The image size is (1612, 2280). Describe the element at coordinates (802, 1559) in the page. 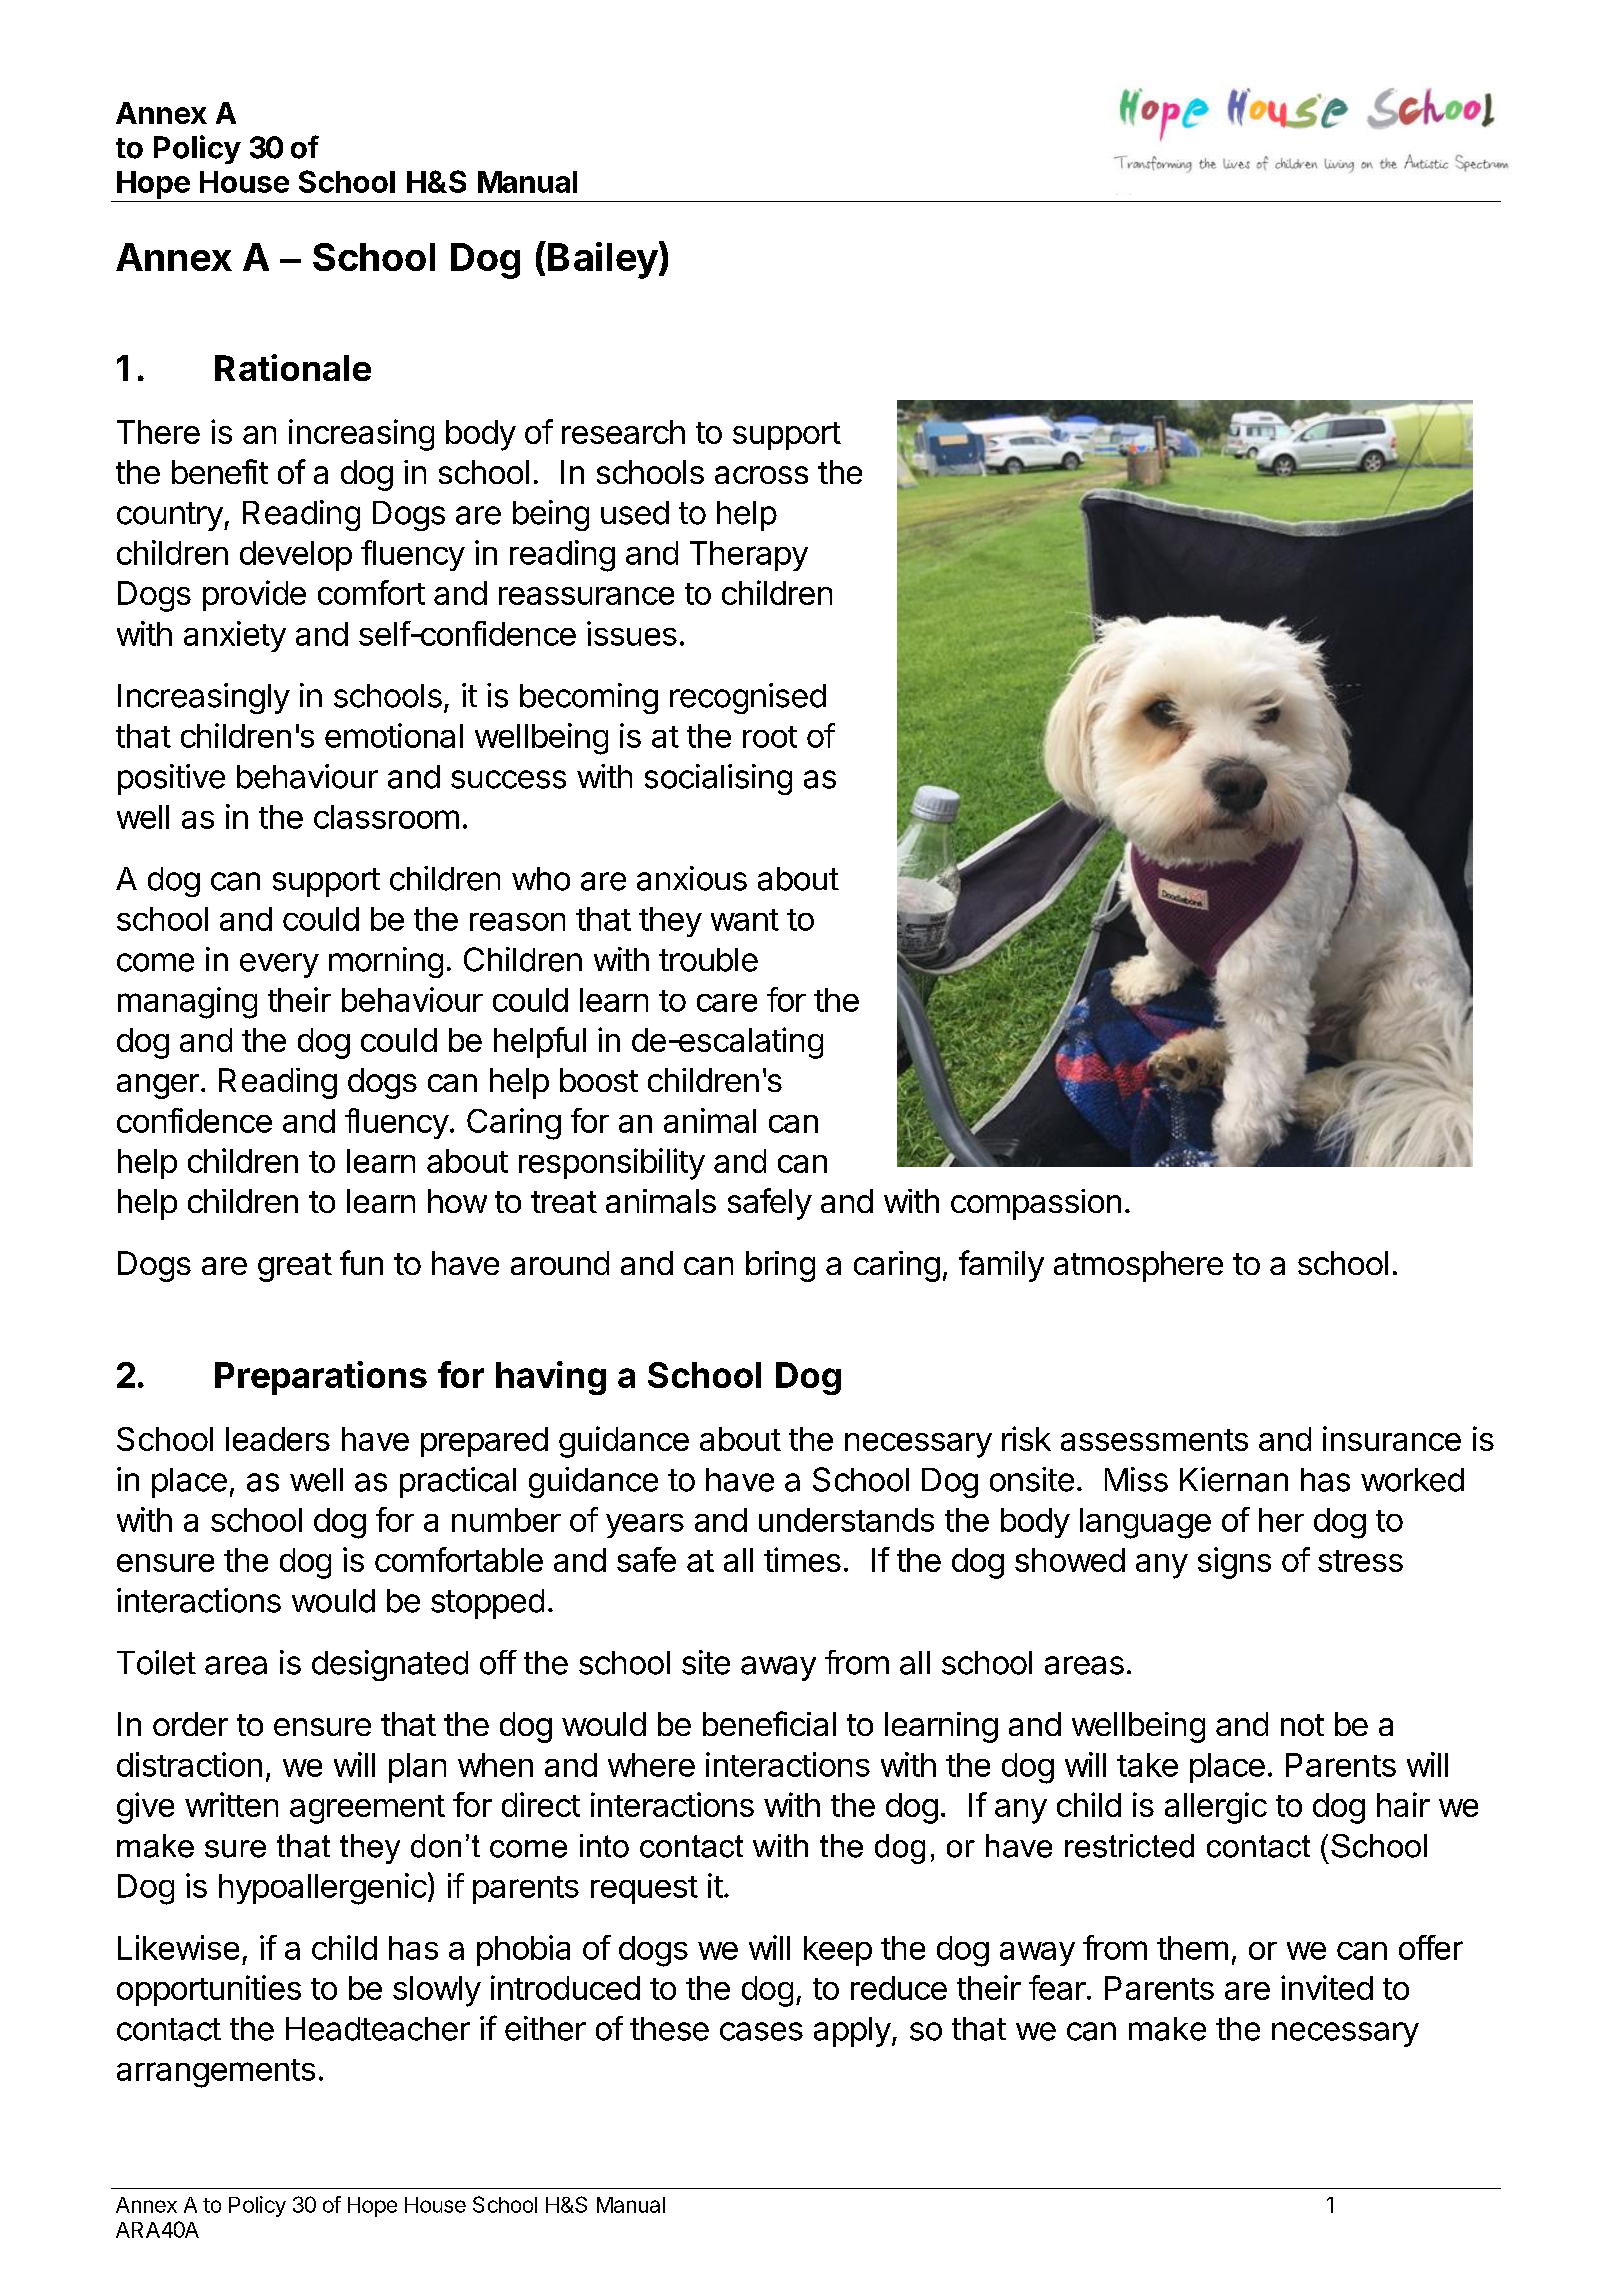

I see `times` at that location.
